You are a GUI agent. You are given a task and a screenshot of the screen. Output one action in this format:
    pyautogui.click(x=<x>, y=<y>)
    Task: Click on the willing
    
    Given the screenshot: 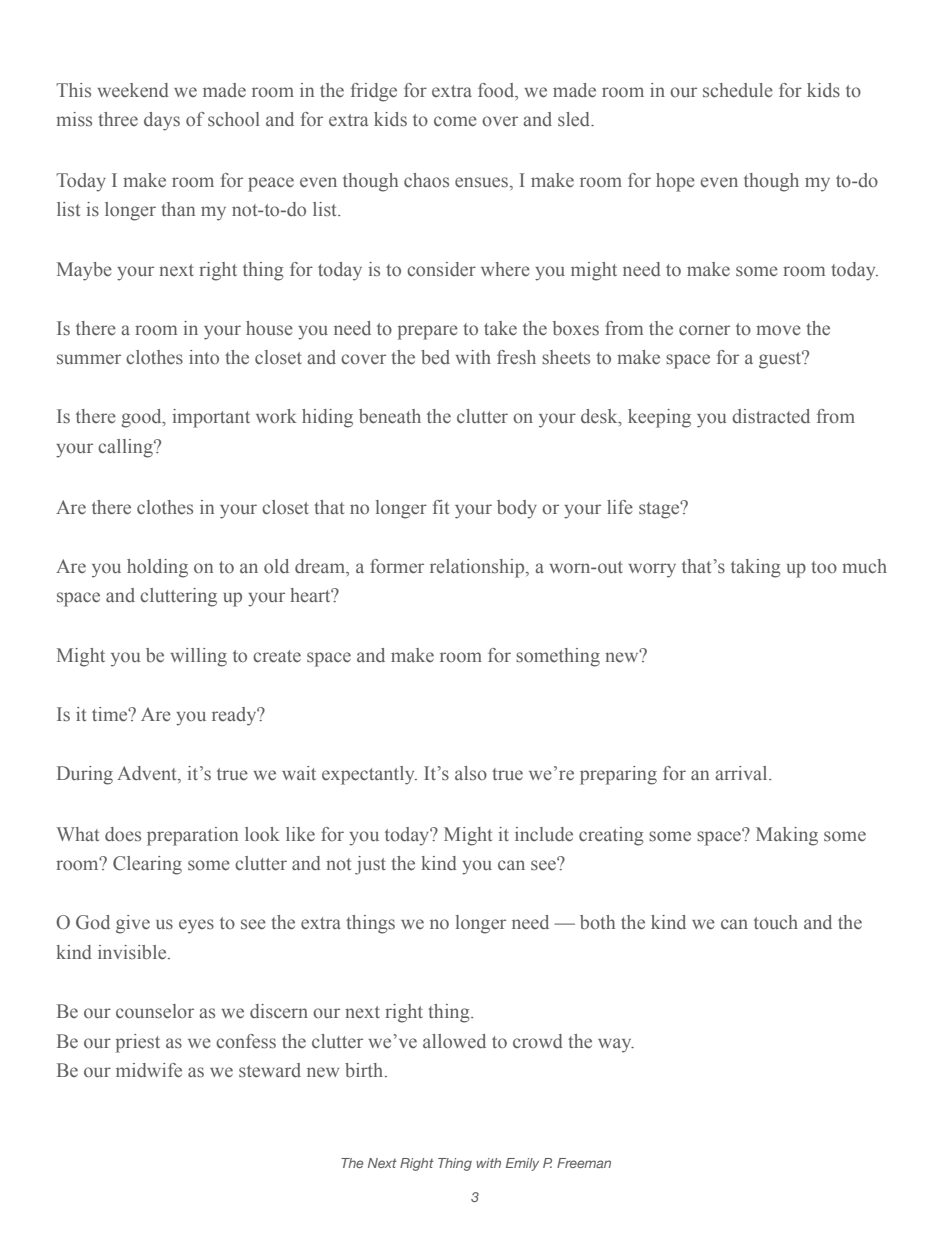 What is the action you would take?
    pyautogui.click(x=198, y=657)
